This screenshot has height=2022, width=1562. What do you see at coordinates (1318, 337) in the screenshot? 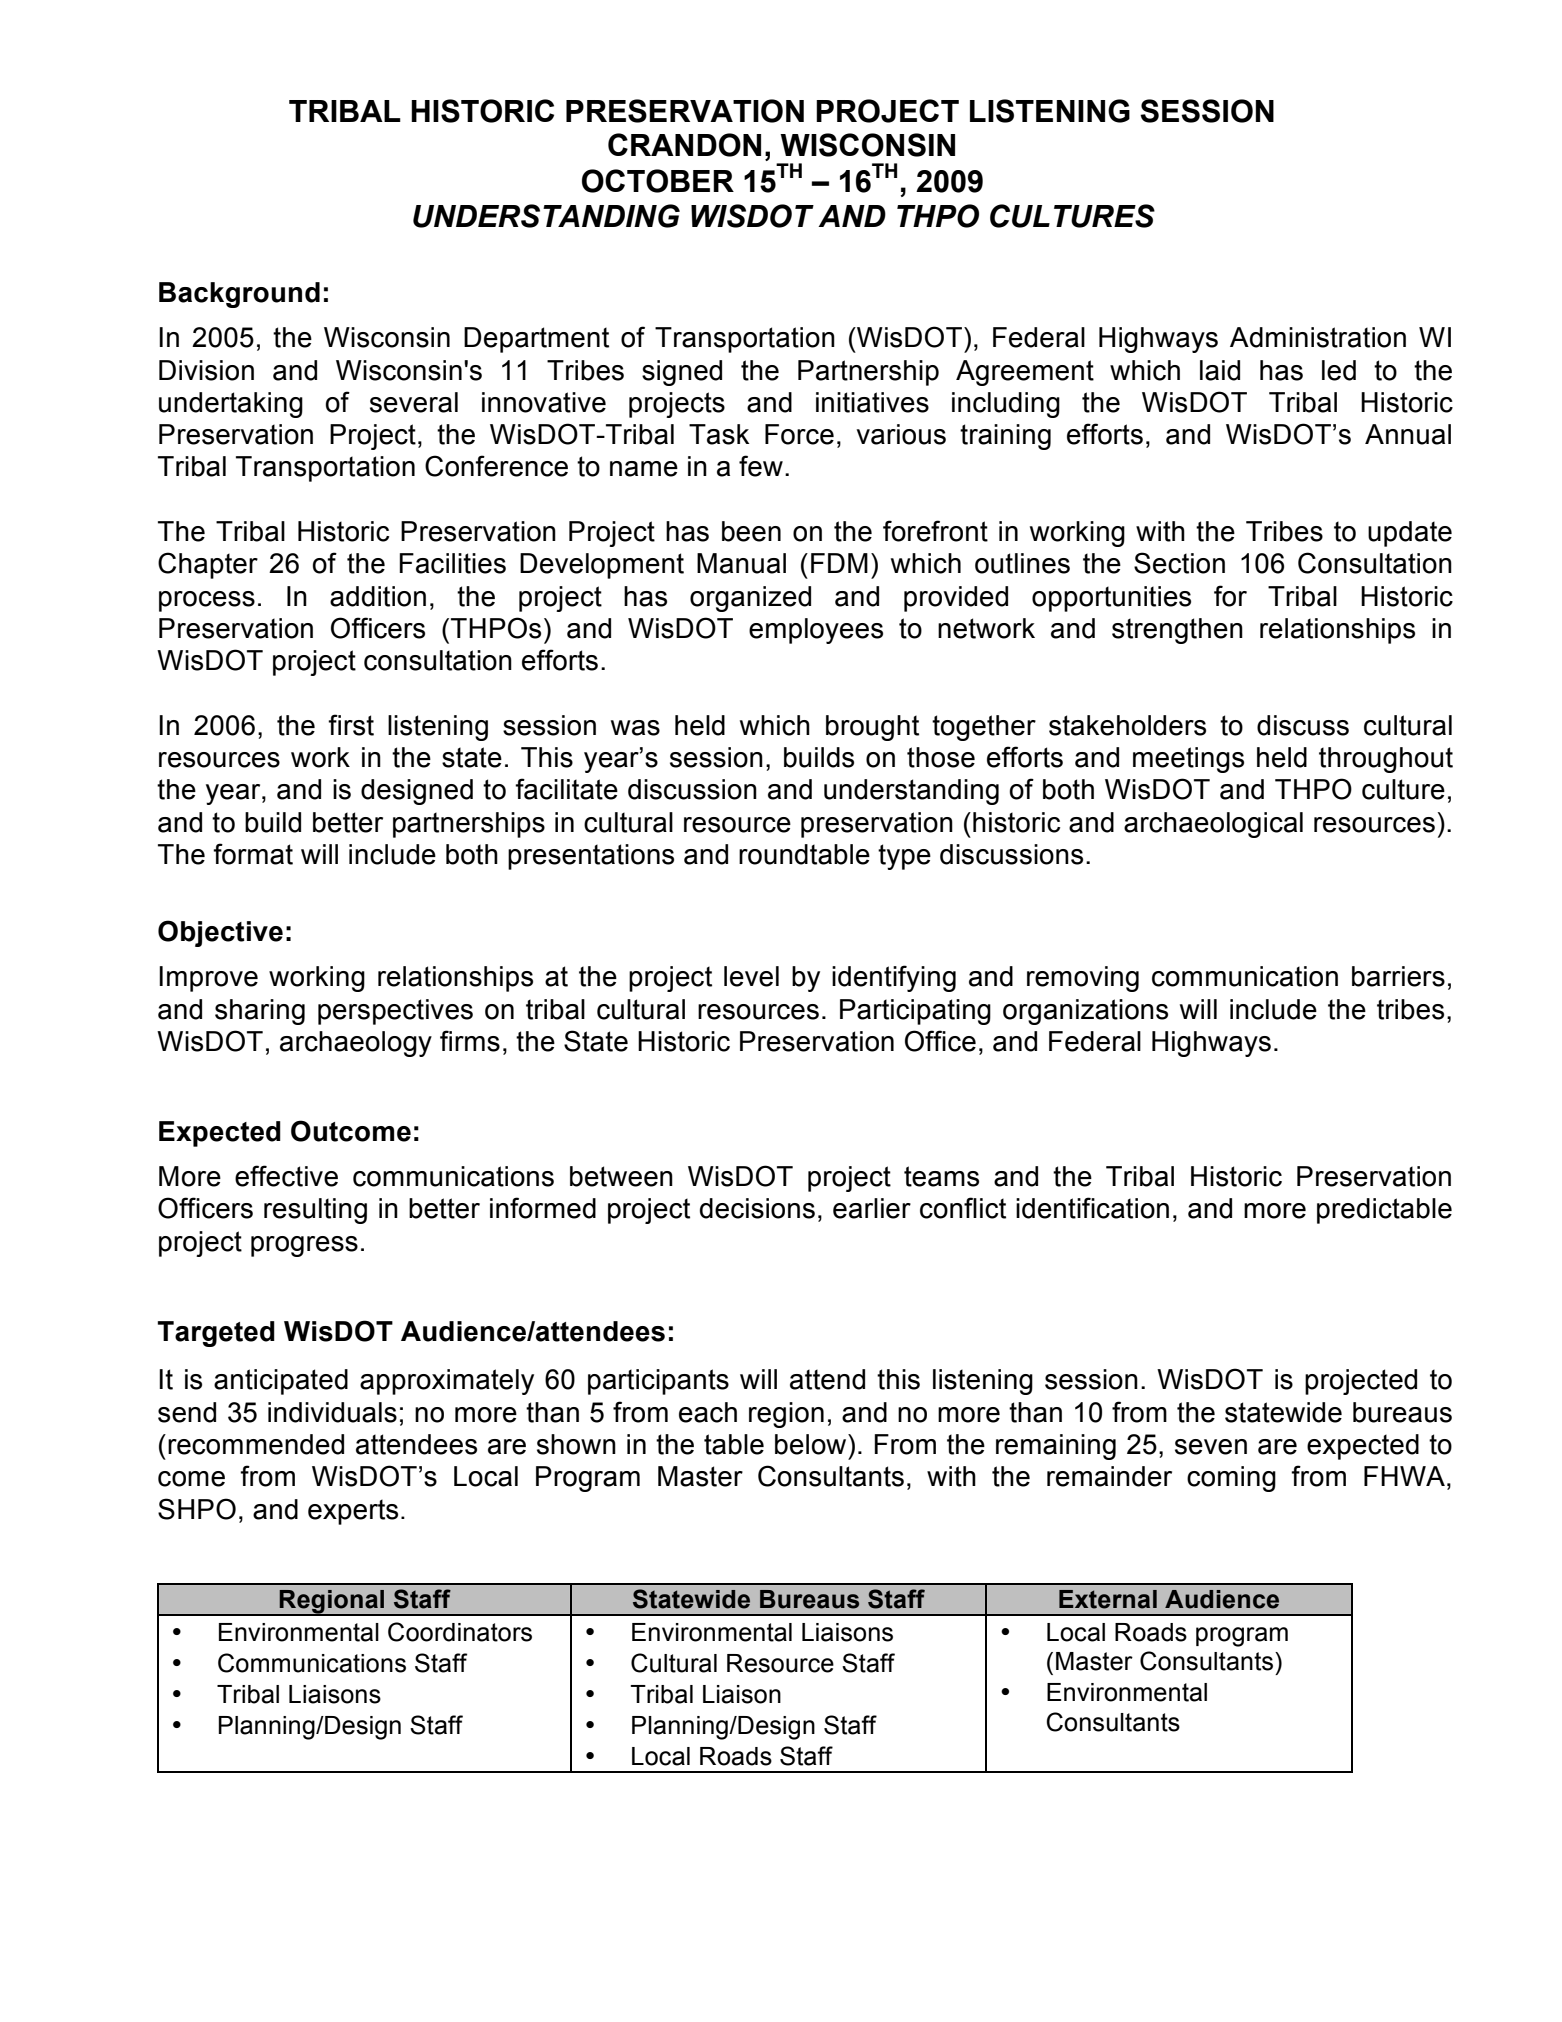
I see `Administration` at bounding box center [1318, 337].
